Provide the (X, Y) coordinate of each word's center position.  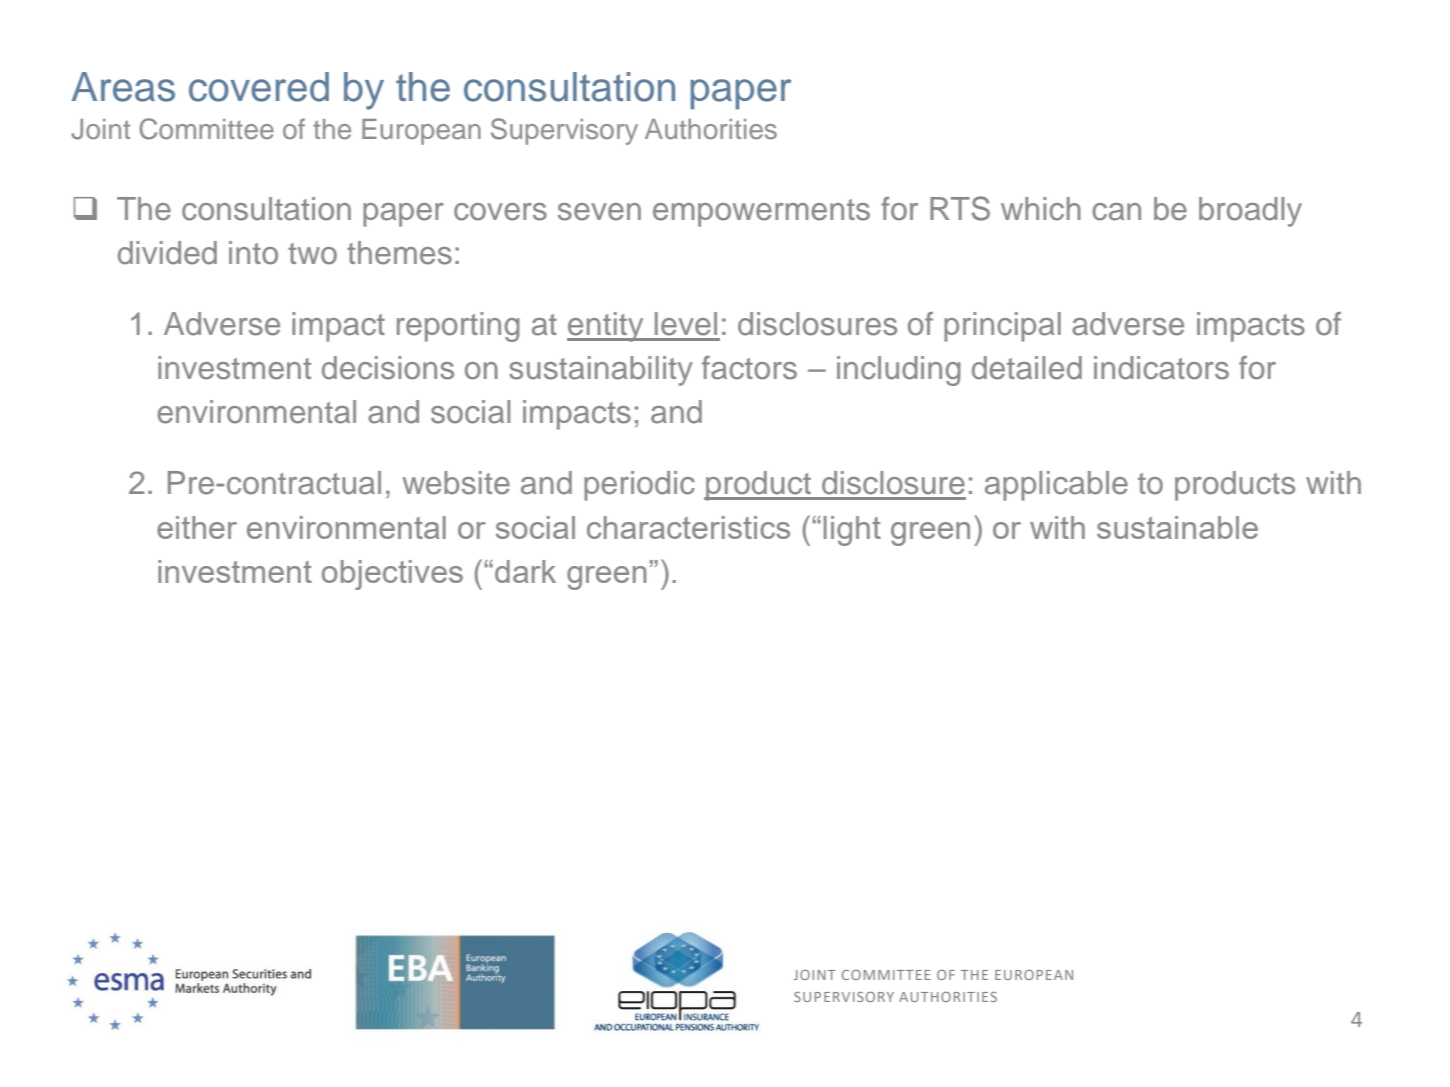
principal (1002, 327)
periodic (639, 486)
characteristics (688, 527)
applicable (1056, 486)
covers (500, 212)
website (456, 483)
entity (606, 327)
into (253, 253)
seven (599, 212)
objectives (392, 575)
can (1116, 212)
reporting (458, 327)
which (1041, 209)
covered (259, 87)
